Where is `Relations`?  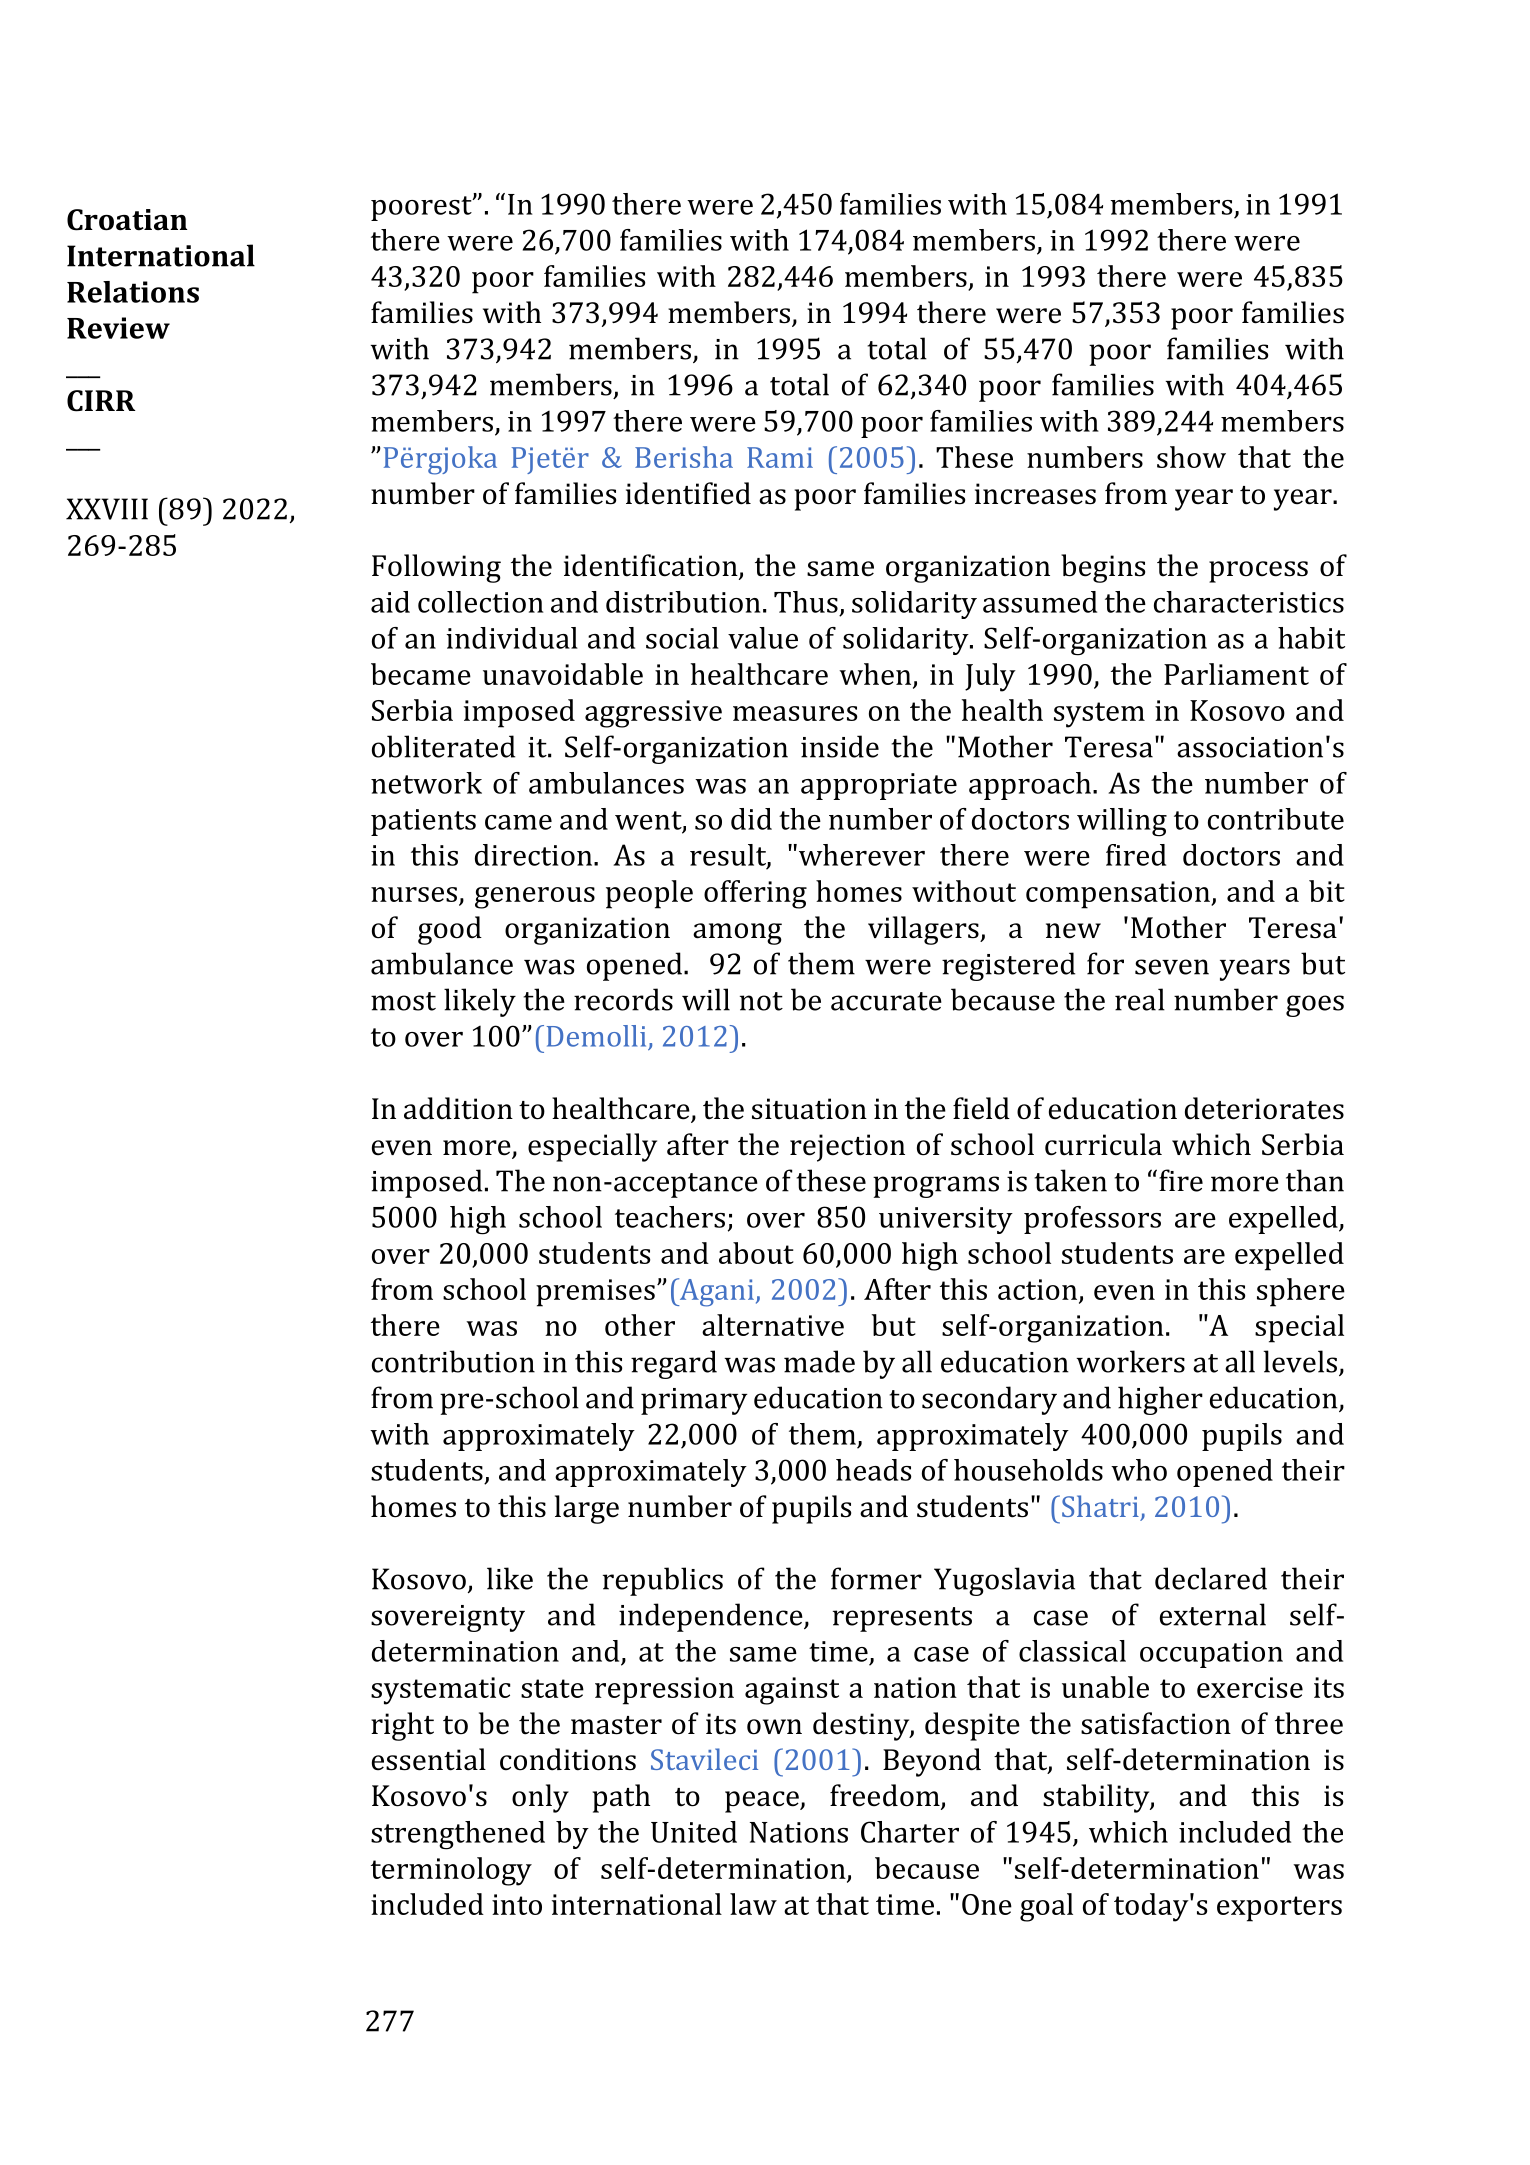 Relations is located at coordinates (133, 292).
